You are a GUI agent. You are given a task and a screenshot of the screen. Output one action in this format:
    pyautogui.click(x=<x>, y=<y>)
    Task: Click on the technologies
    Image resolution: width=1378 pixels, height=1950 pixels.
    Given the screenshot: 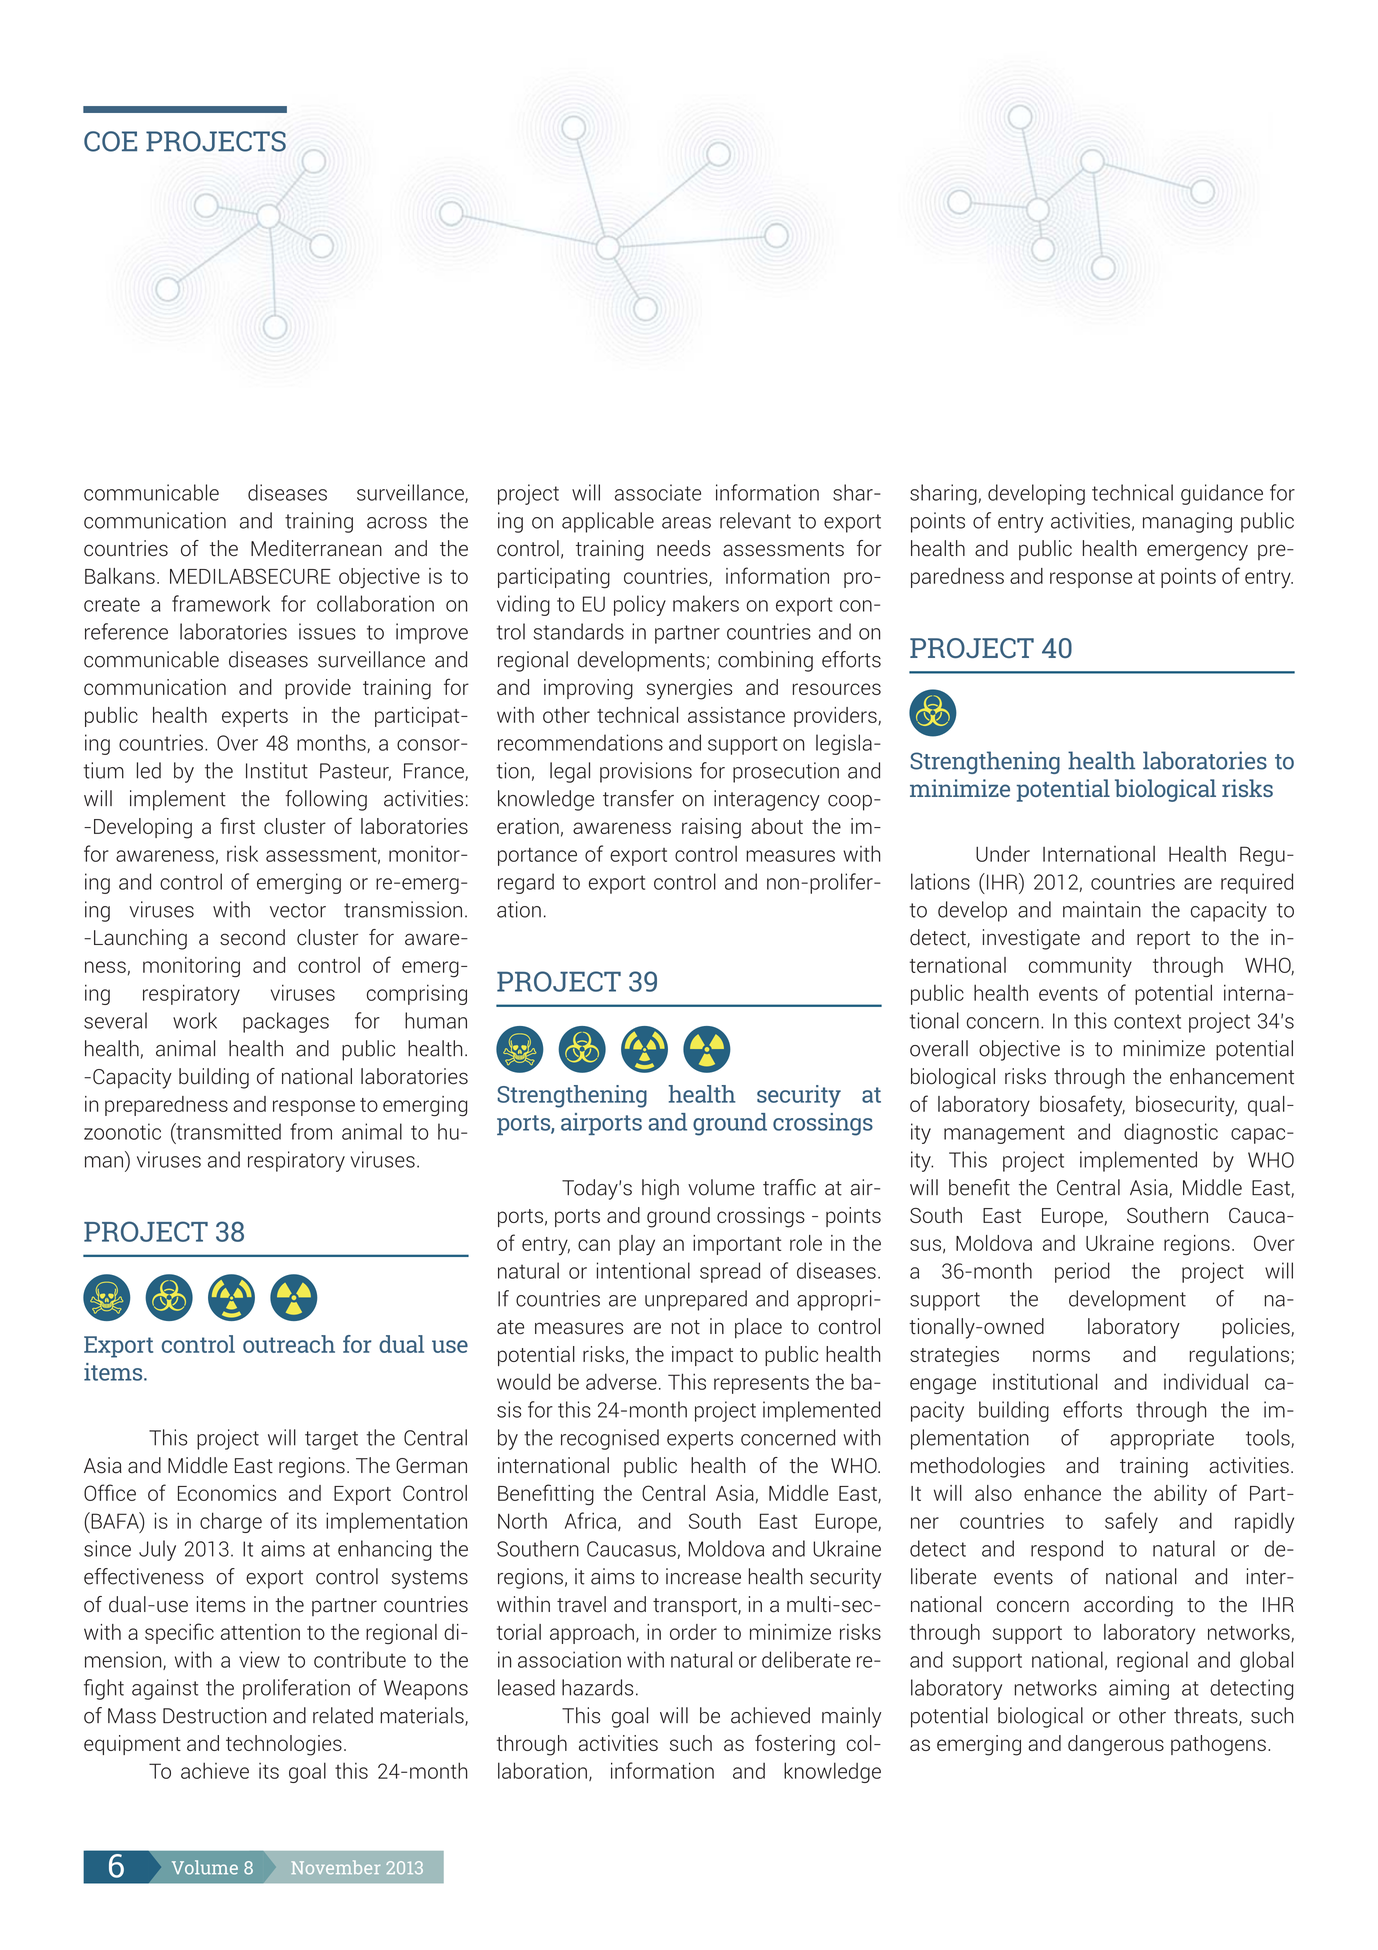 What is the action you would take?
    pyautogui.click(x=284, y=1745)
